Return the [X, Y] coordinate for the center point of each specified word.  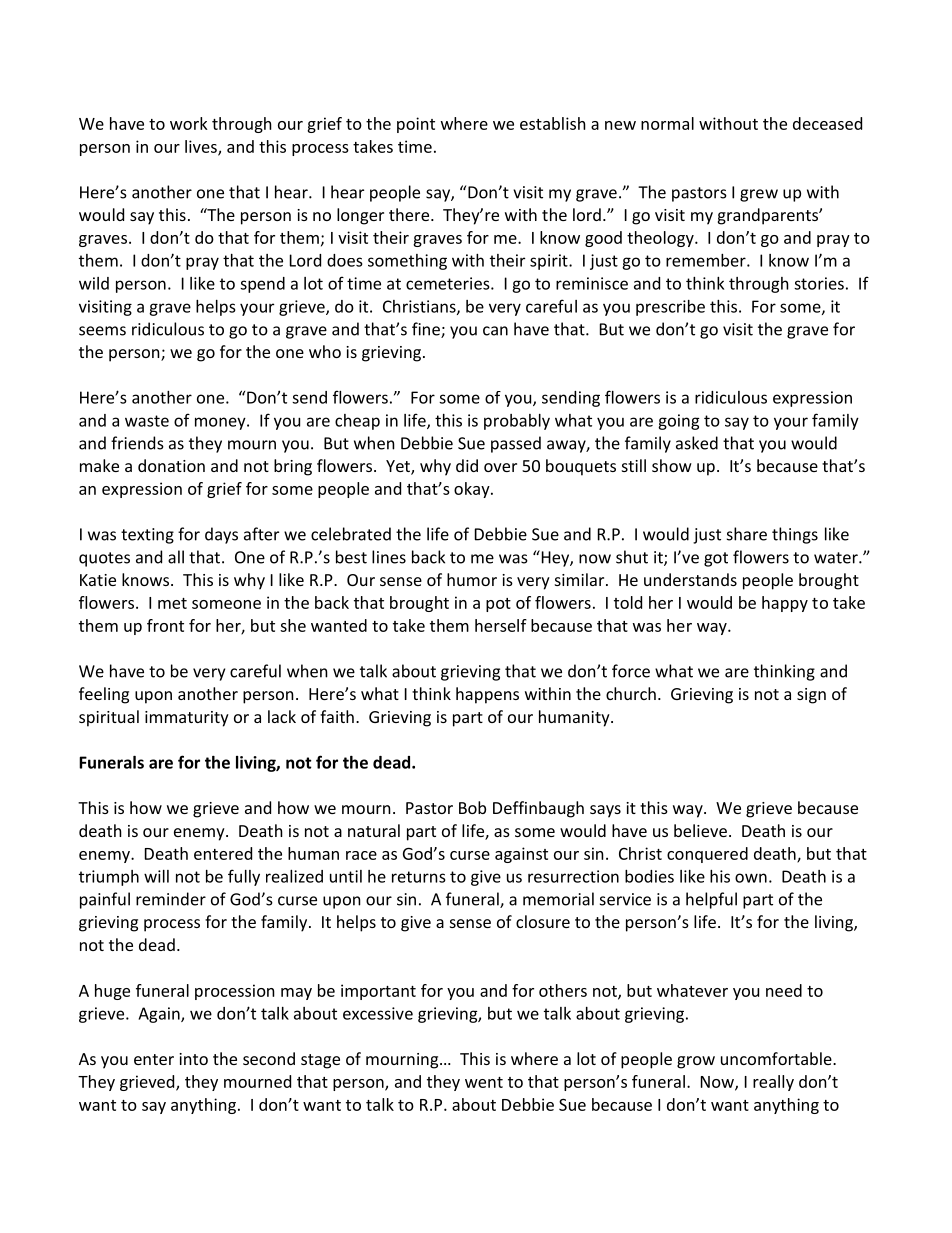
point [416, 125]
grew [759, 195]
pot [498, 605]
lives [202, 147]
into [193, 1059]
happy [785, 604]
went [484, 1082]
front [165, 625]
